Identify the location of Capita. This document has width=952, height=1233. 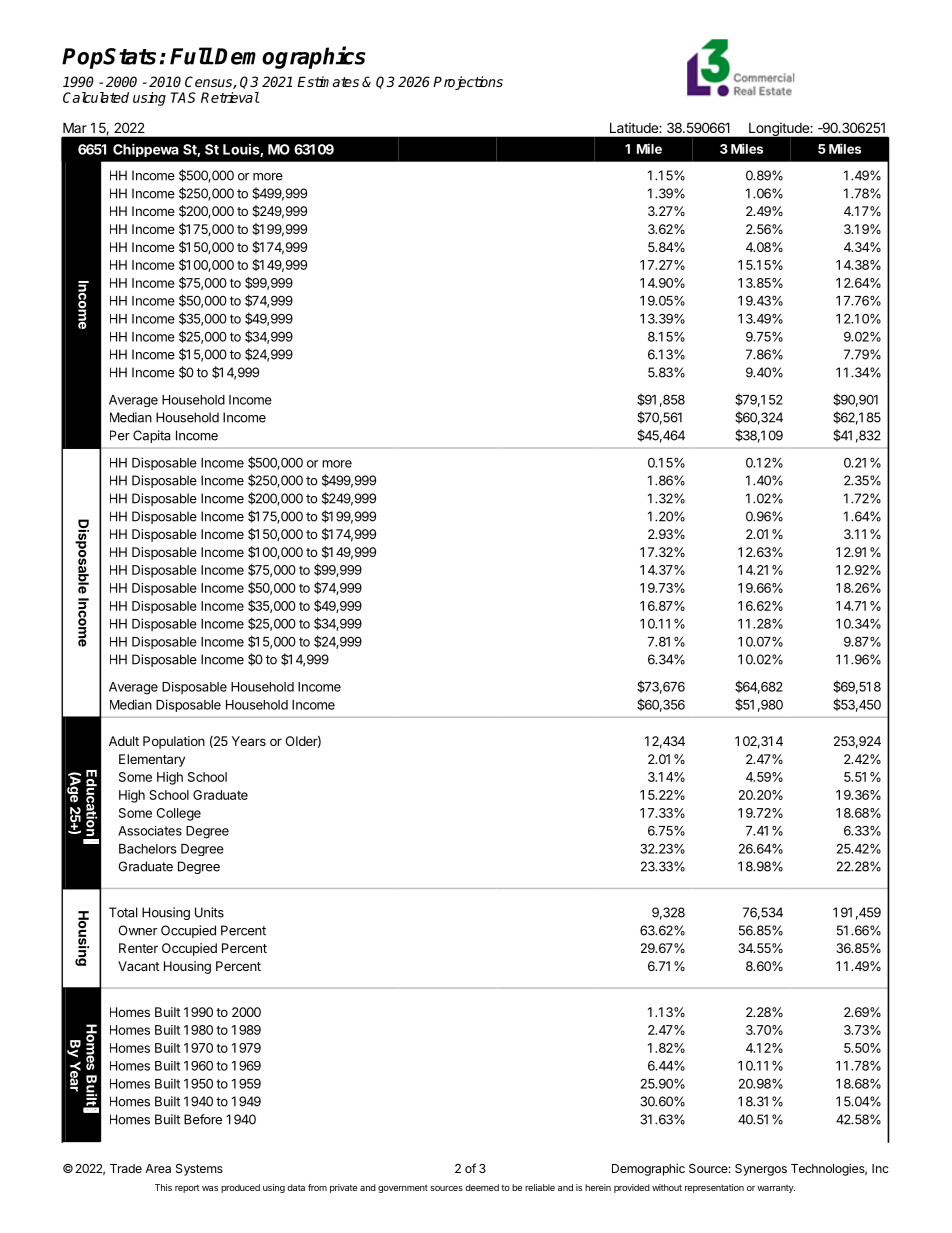
(151, 436).
